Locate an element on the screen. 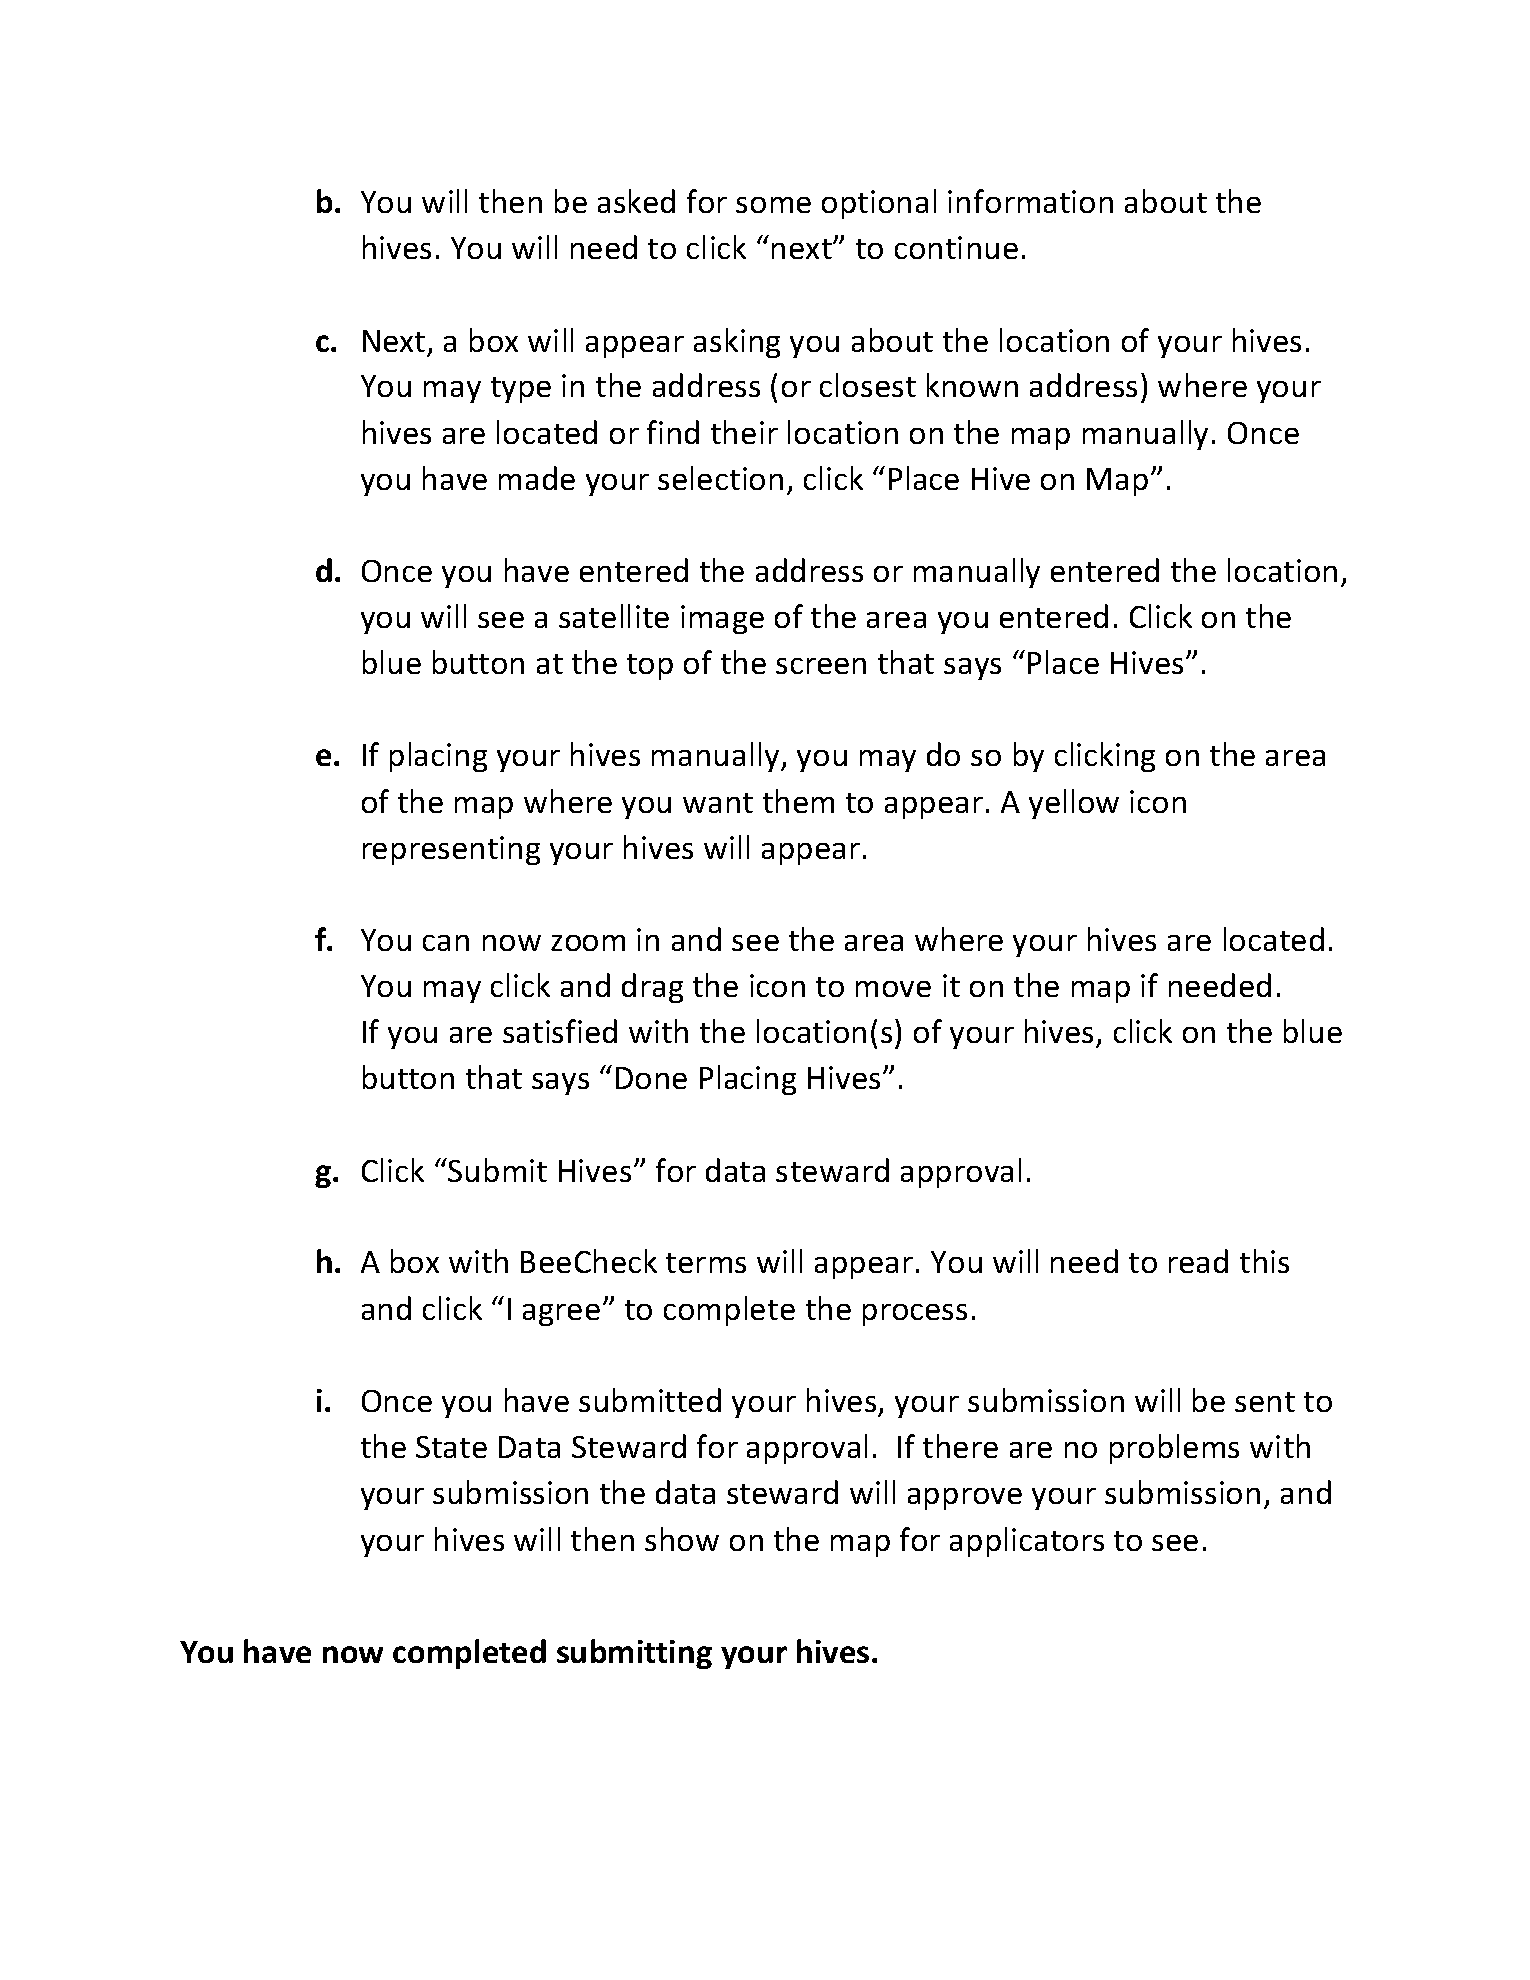  optional is located at coordinates (879, 204).
